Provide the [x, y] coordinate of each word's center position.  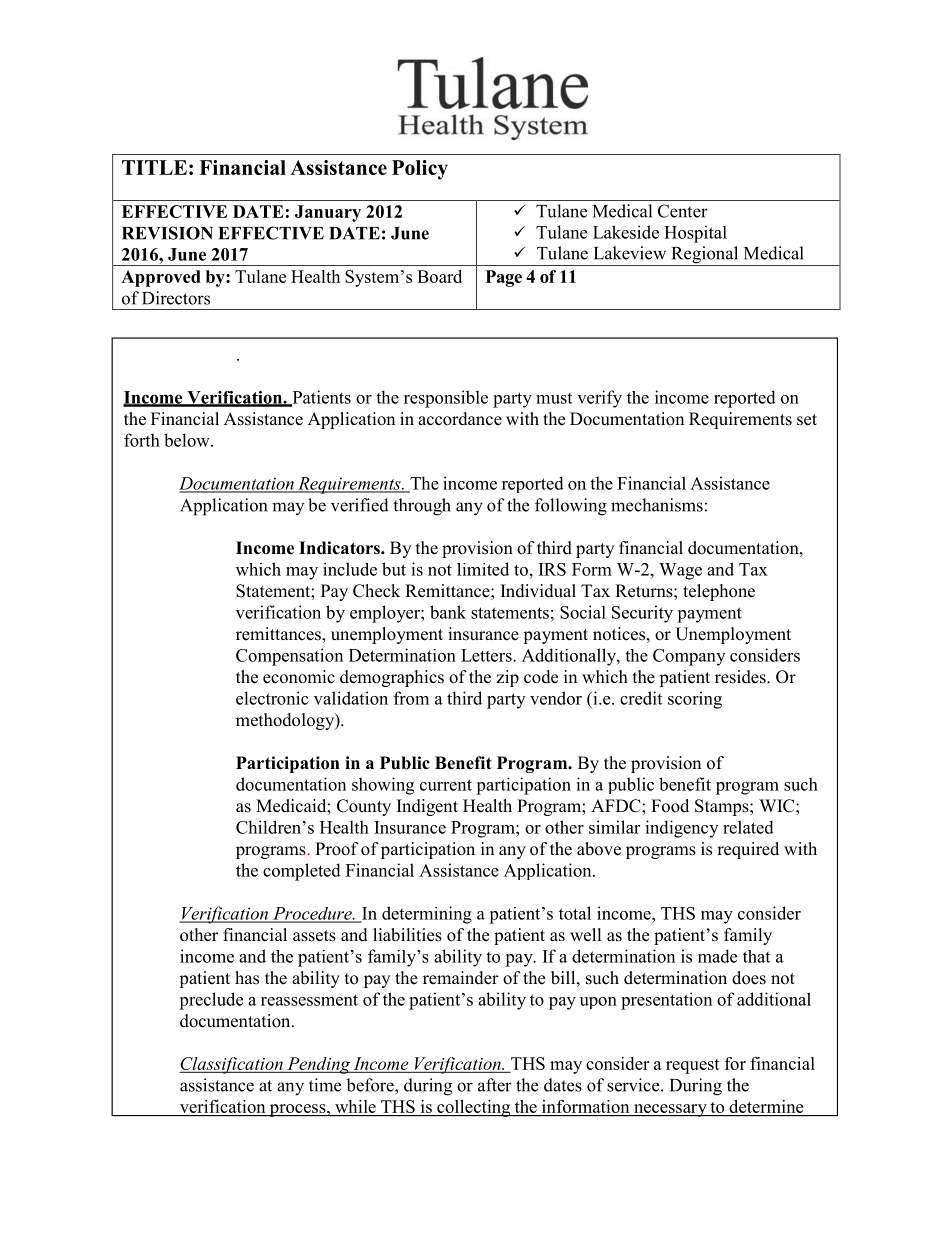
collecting [474, 1108]
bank [448, 612]
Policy [420, 170]
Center [683, 211]
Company [689, 657]
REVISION [167, 233]
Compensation [289, 657]
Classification [232, 1065]
